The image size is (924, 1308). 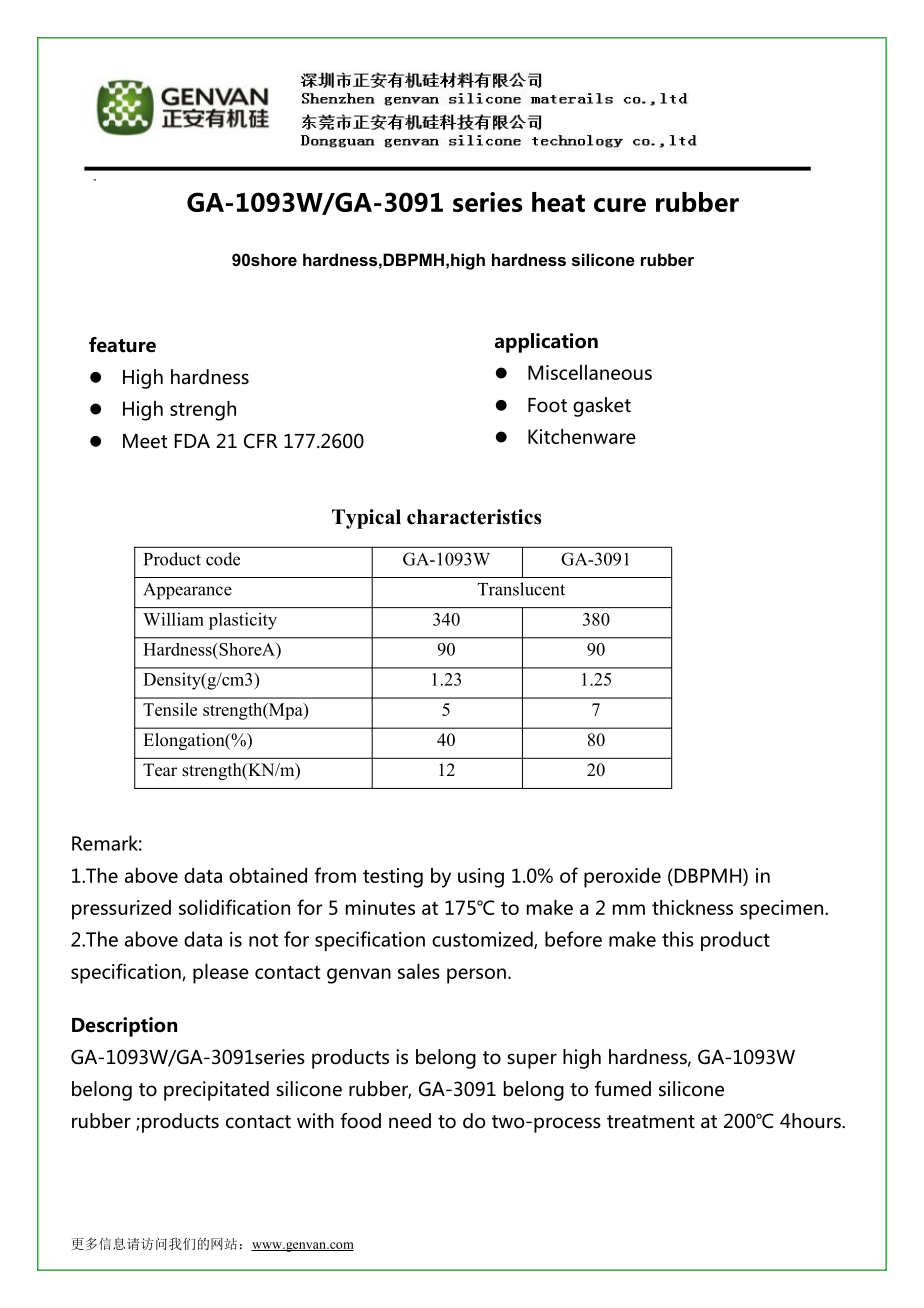 I want to click on solidification, so click(x=234, y=907).
